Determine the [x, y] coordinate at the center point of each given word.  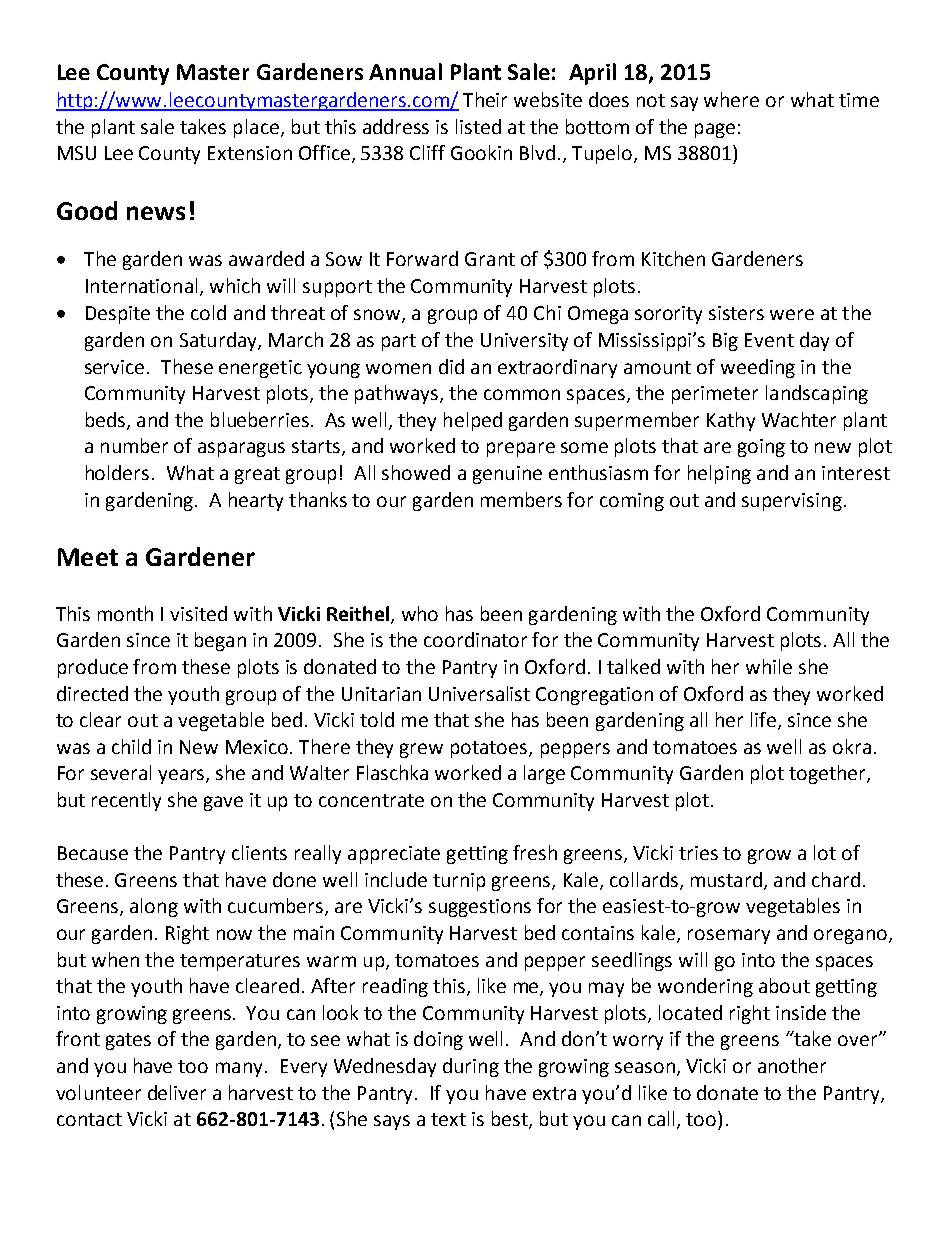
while [769, 666]
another [792, 1065]
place [256, 128]
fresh [535, 852]
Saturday [219, 341]
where [731, 99]
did [451, 366]
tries [698, 853]
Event [769, 340]
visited [198, 613]
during [471, 1067]
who [420, 613]
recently [126, 801]
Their [485, 99]
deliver [177, 1092]
